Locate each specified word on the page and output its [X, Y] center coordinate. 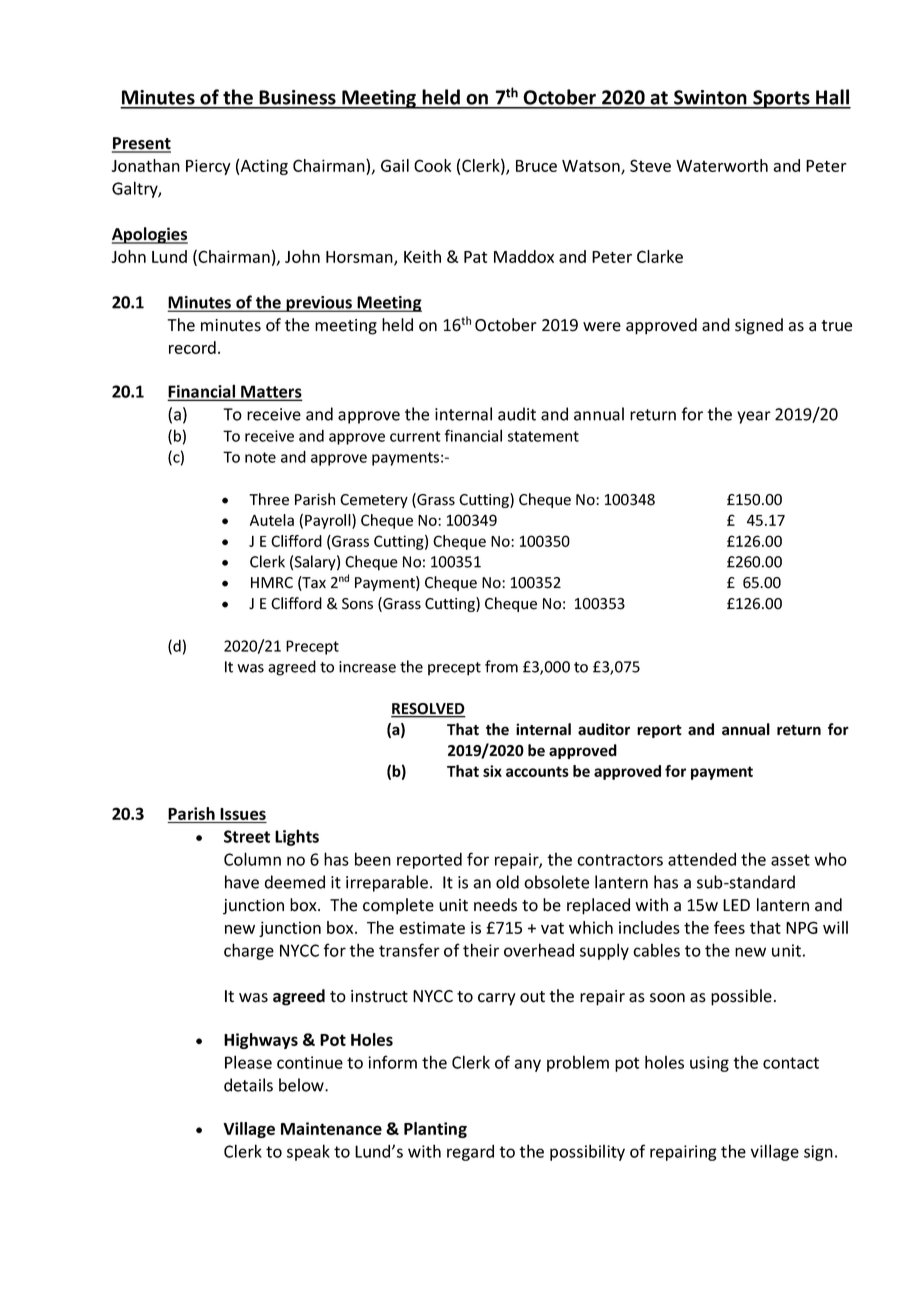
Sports [781, 99]
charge [249, 951]
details [248, 1085]
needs [495, 905]
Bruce [536, 166]
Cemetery [374, 501]
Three [269, 499]
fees [729, 927]
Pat [475, 257]
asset [790, 860]
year [754, 417]
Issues [243, 814]
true [837, 326]
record [192, 347]
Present [141, 144]
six [492, 771]
